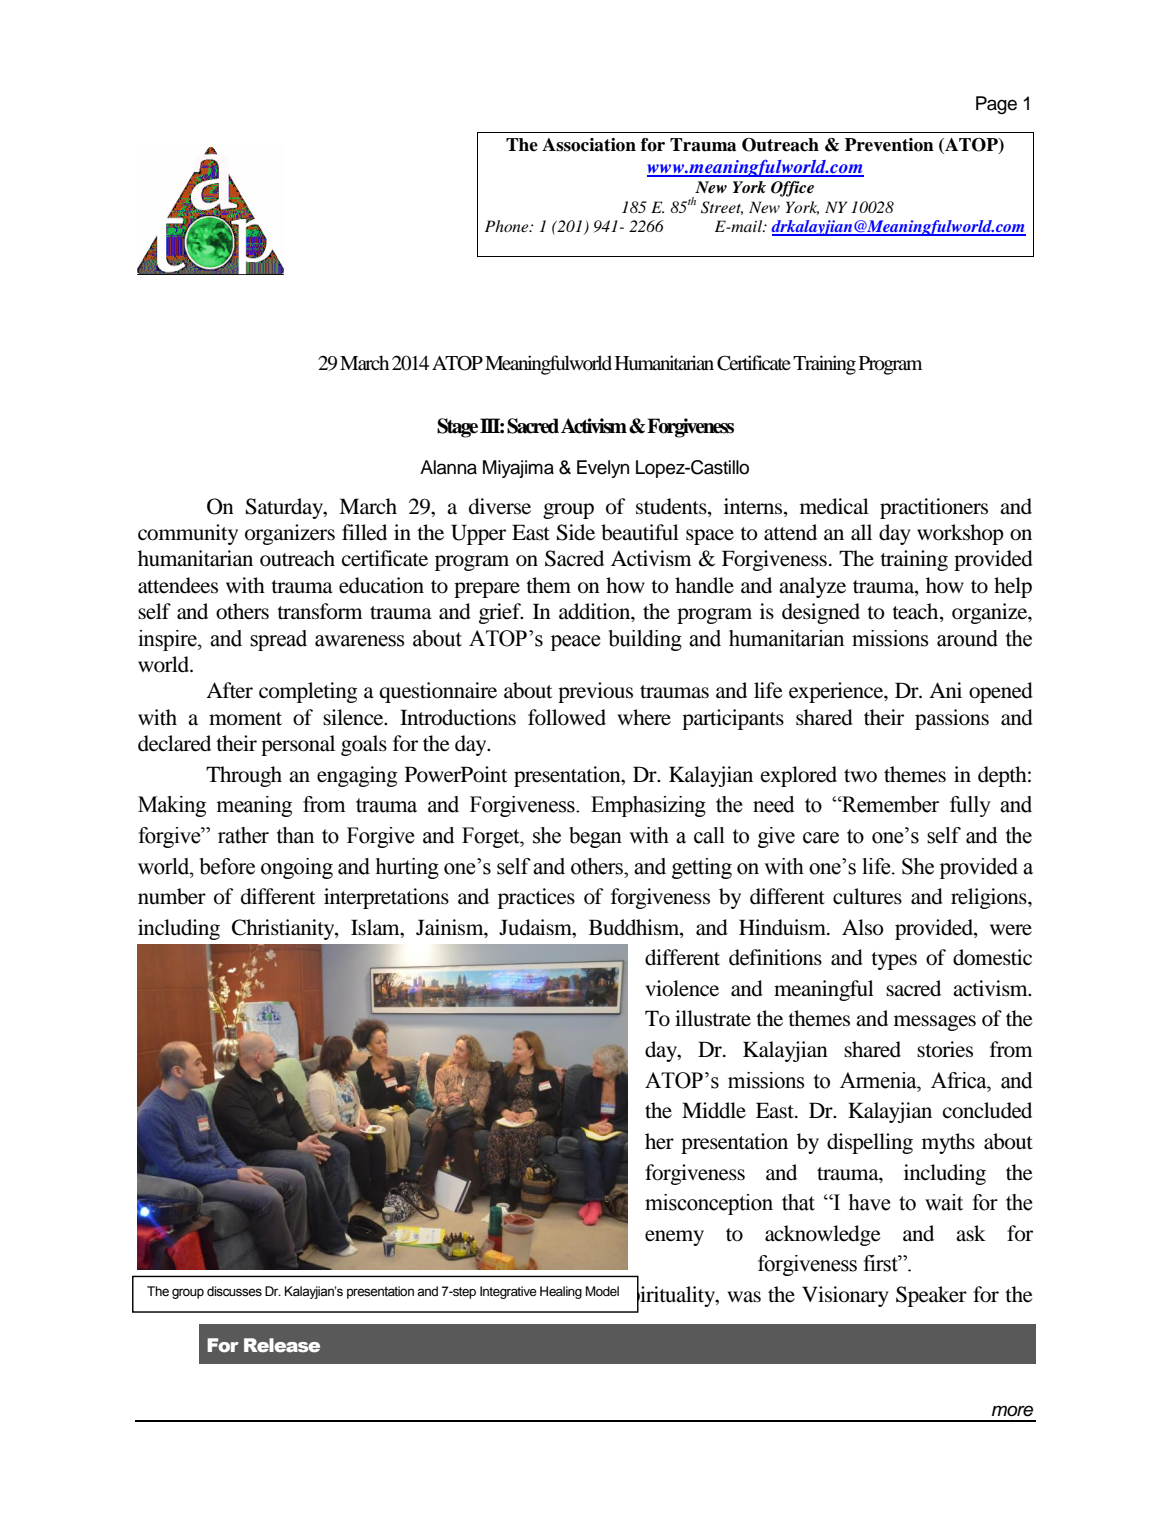  What do you see at coordinates (508, 226) in the document?
I see `Phone` at bounding box center [508, 226].
